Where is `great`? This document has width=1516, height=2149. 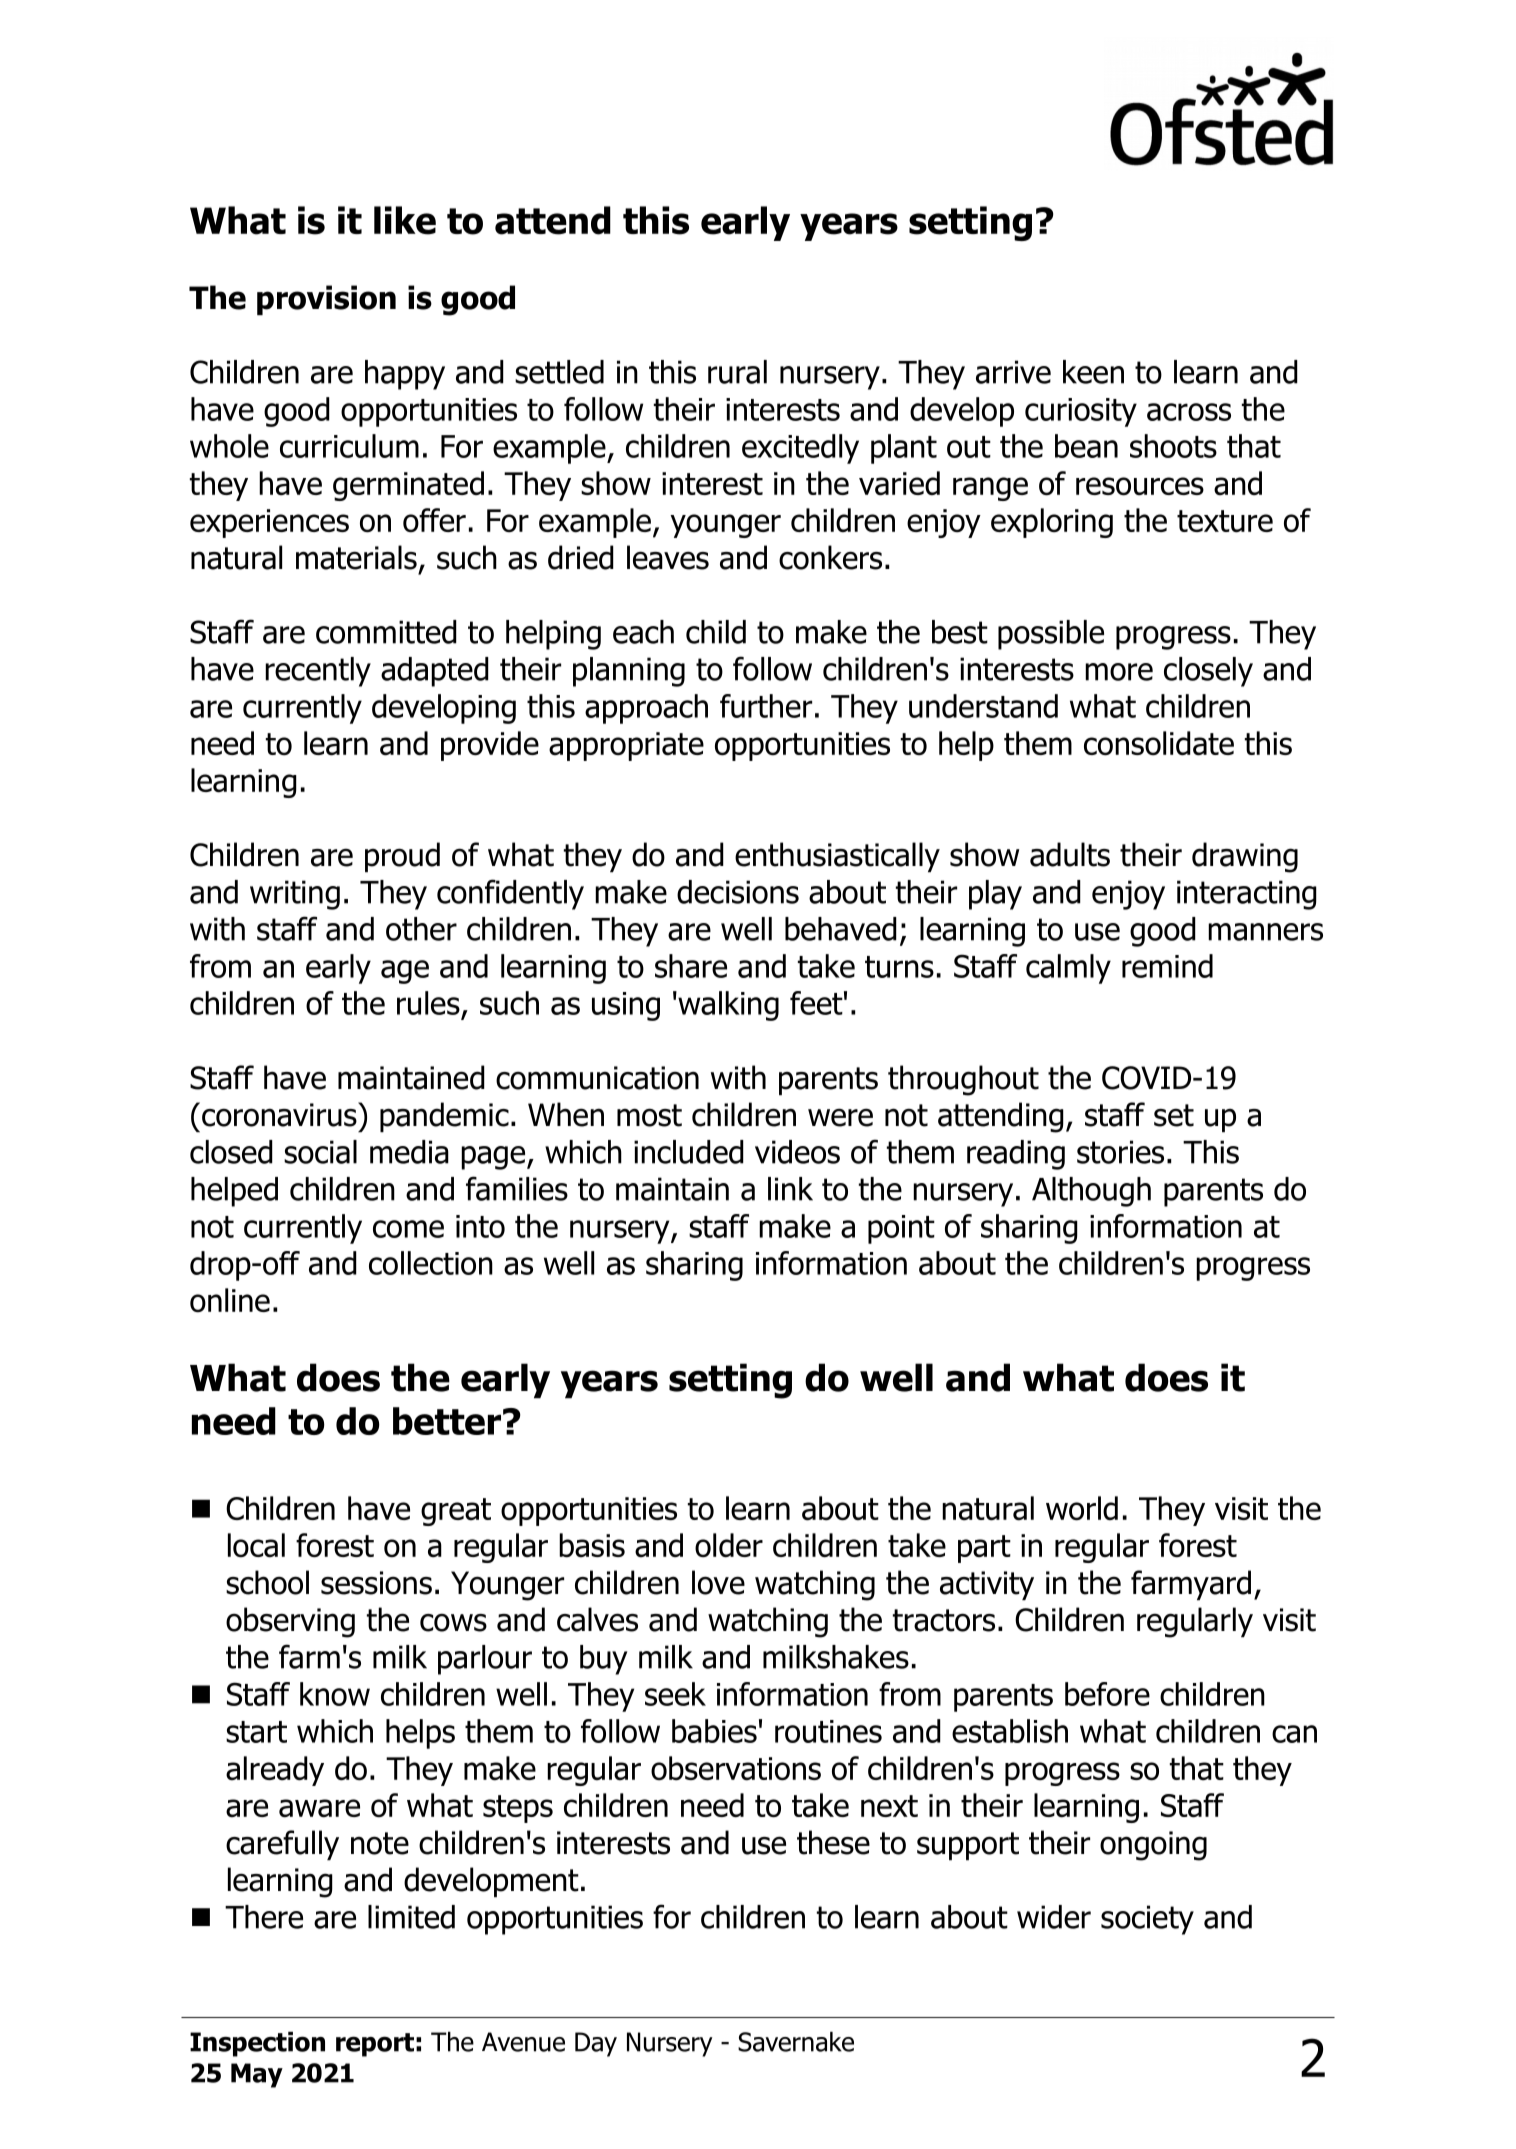 great is located at coordinates (456, 1512).
